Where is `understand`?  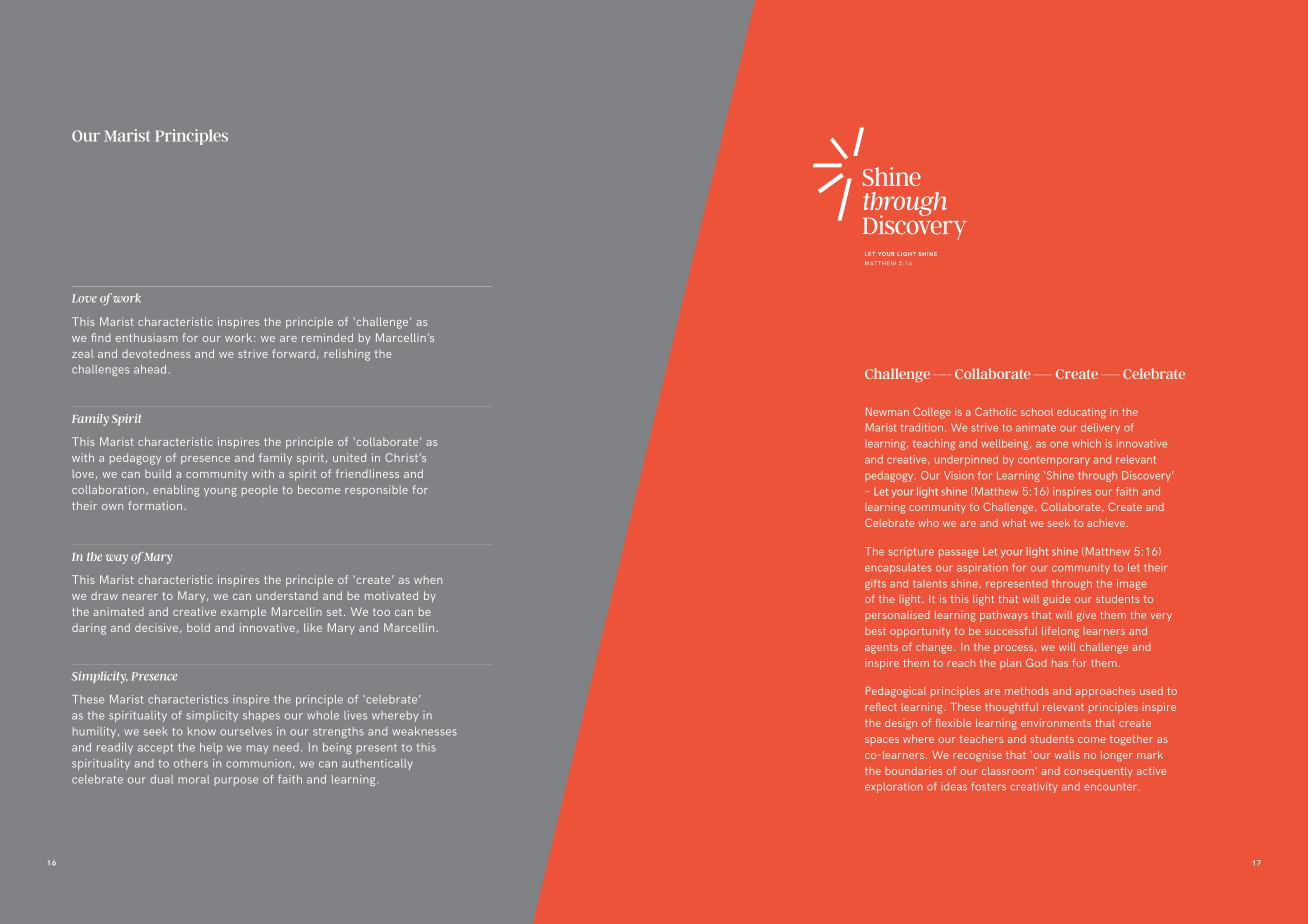
understand is located at coordinates (287, 595).
